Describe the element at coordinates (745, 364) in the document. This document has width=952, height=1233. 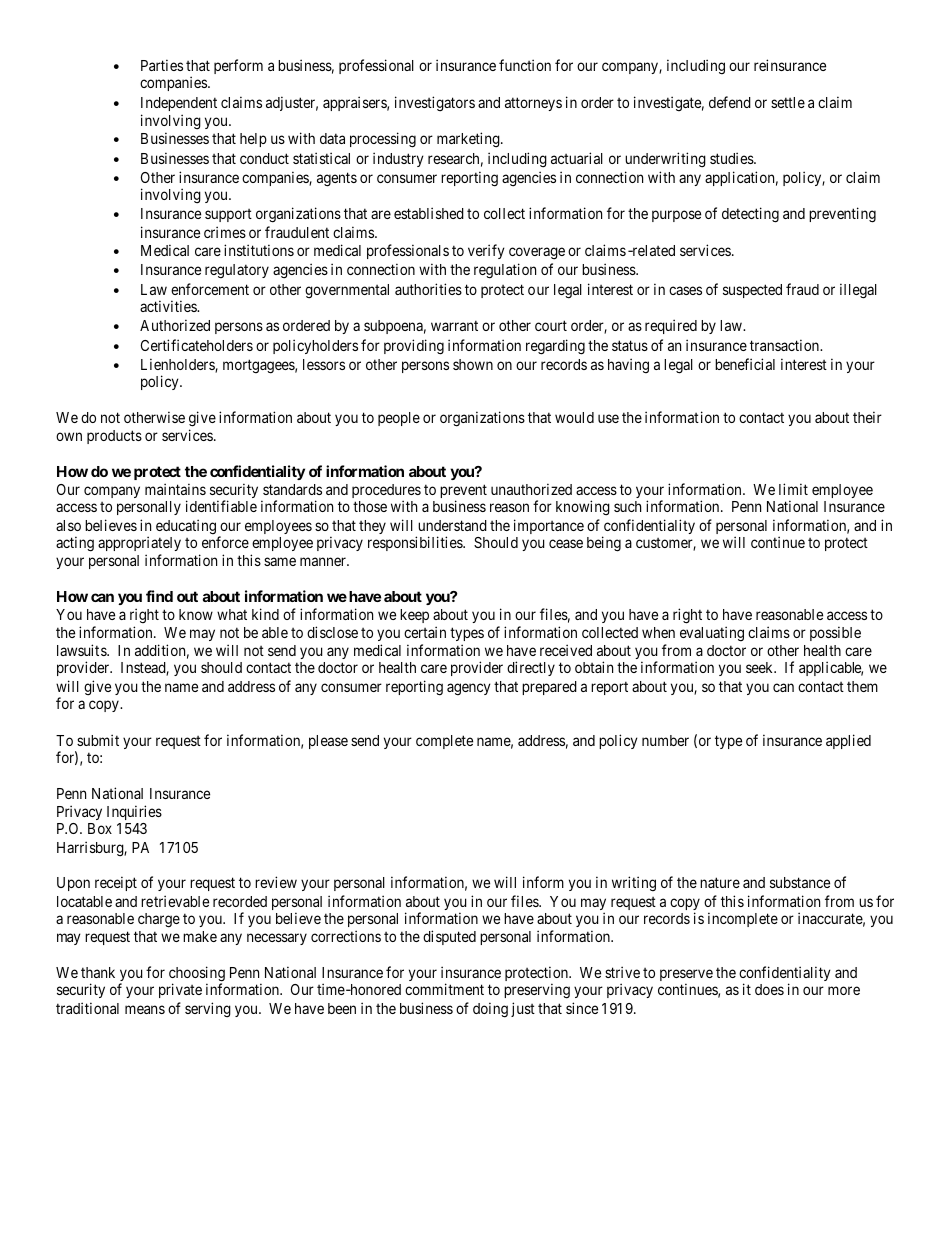
I see `beneficial` at that location.
